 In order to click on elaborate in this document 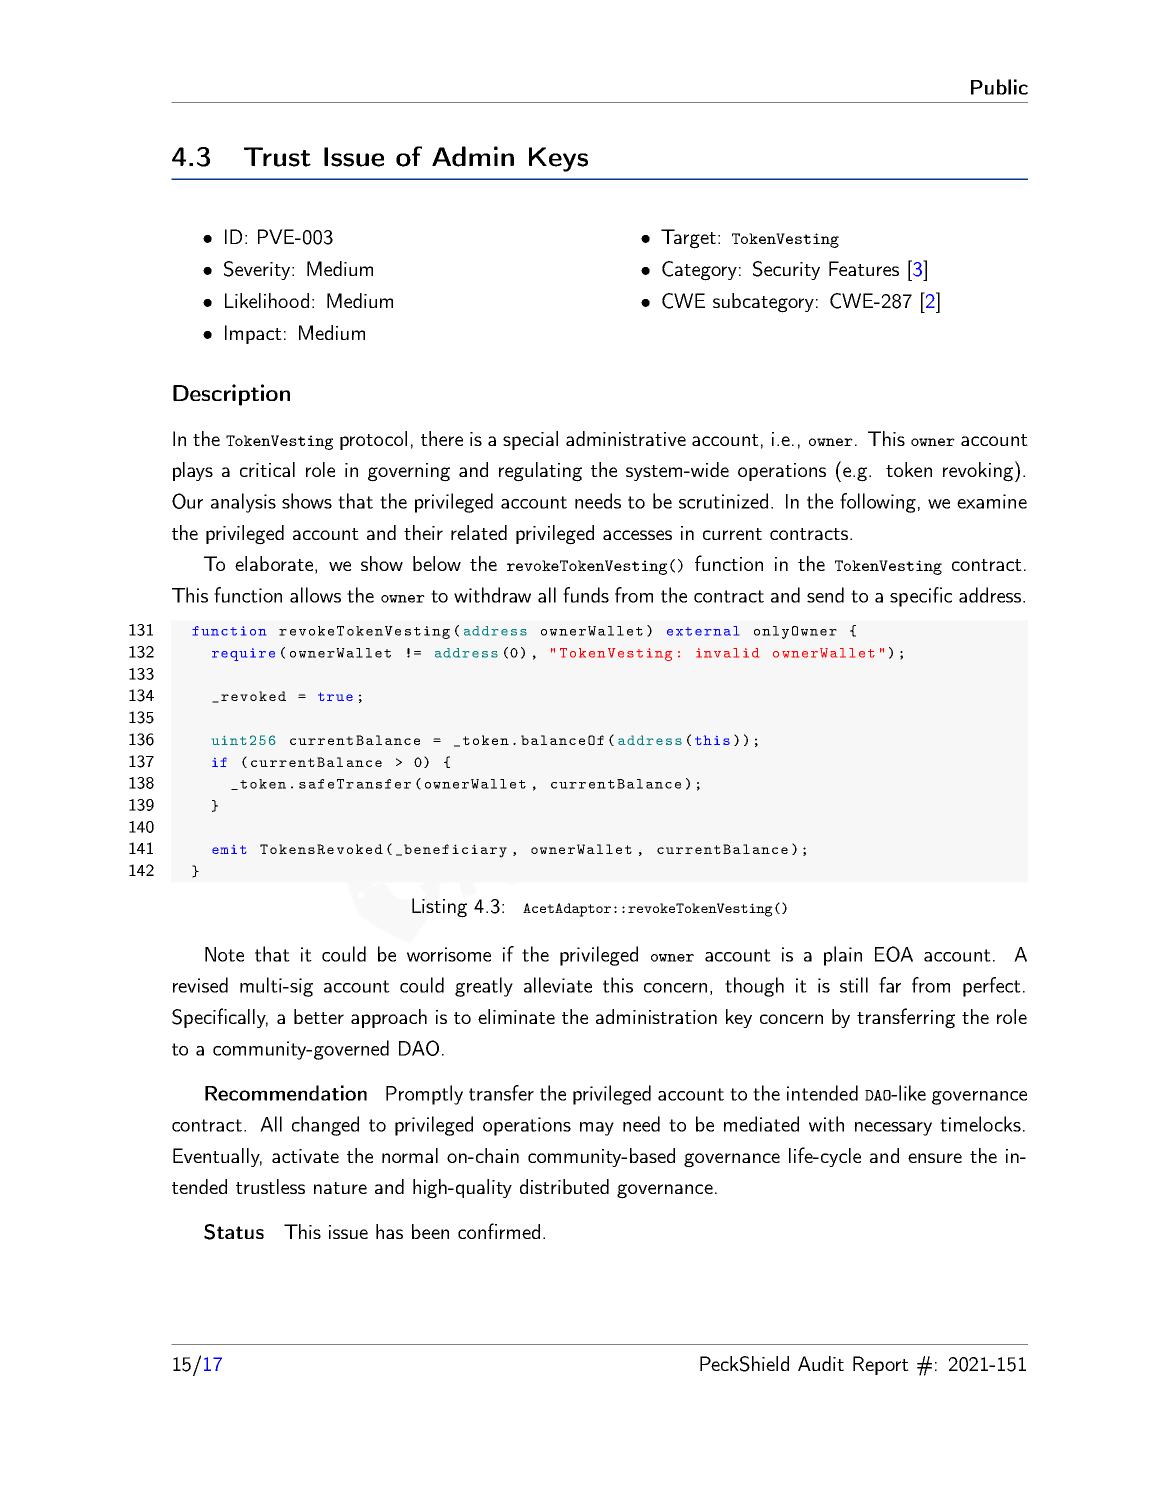, I will do `click(274, 563)`.
